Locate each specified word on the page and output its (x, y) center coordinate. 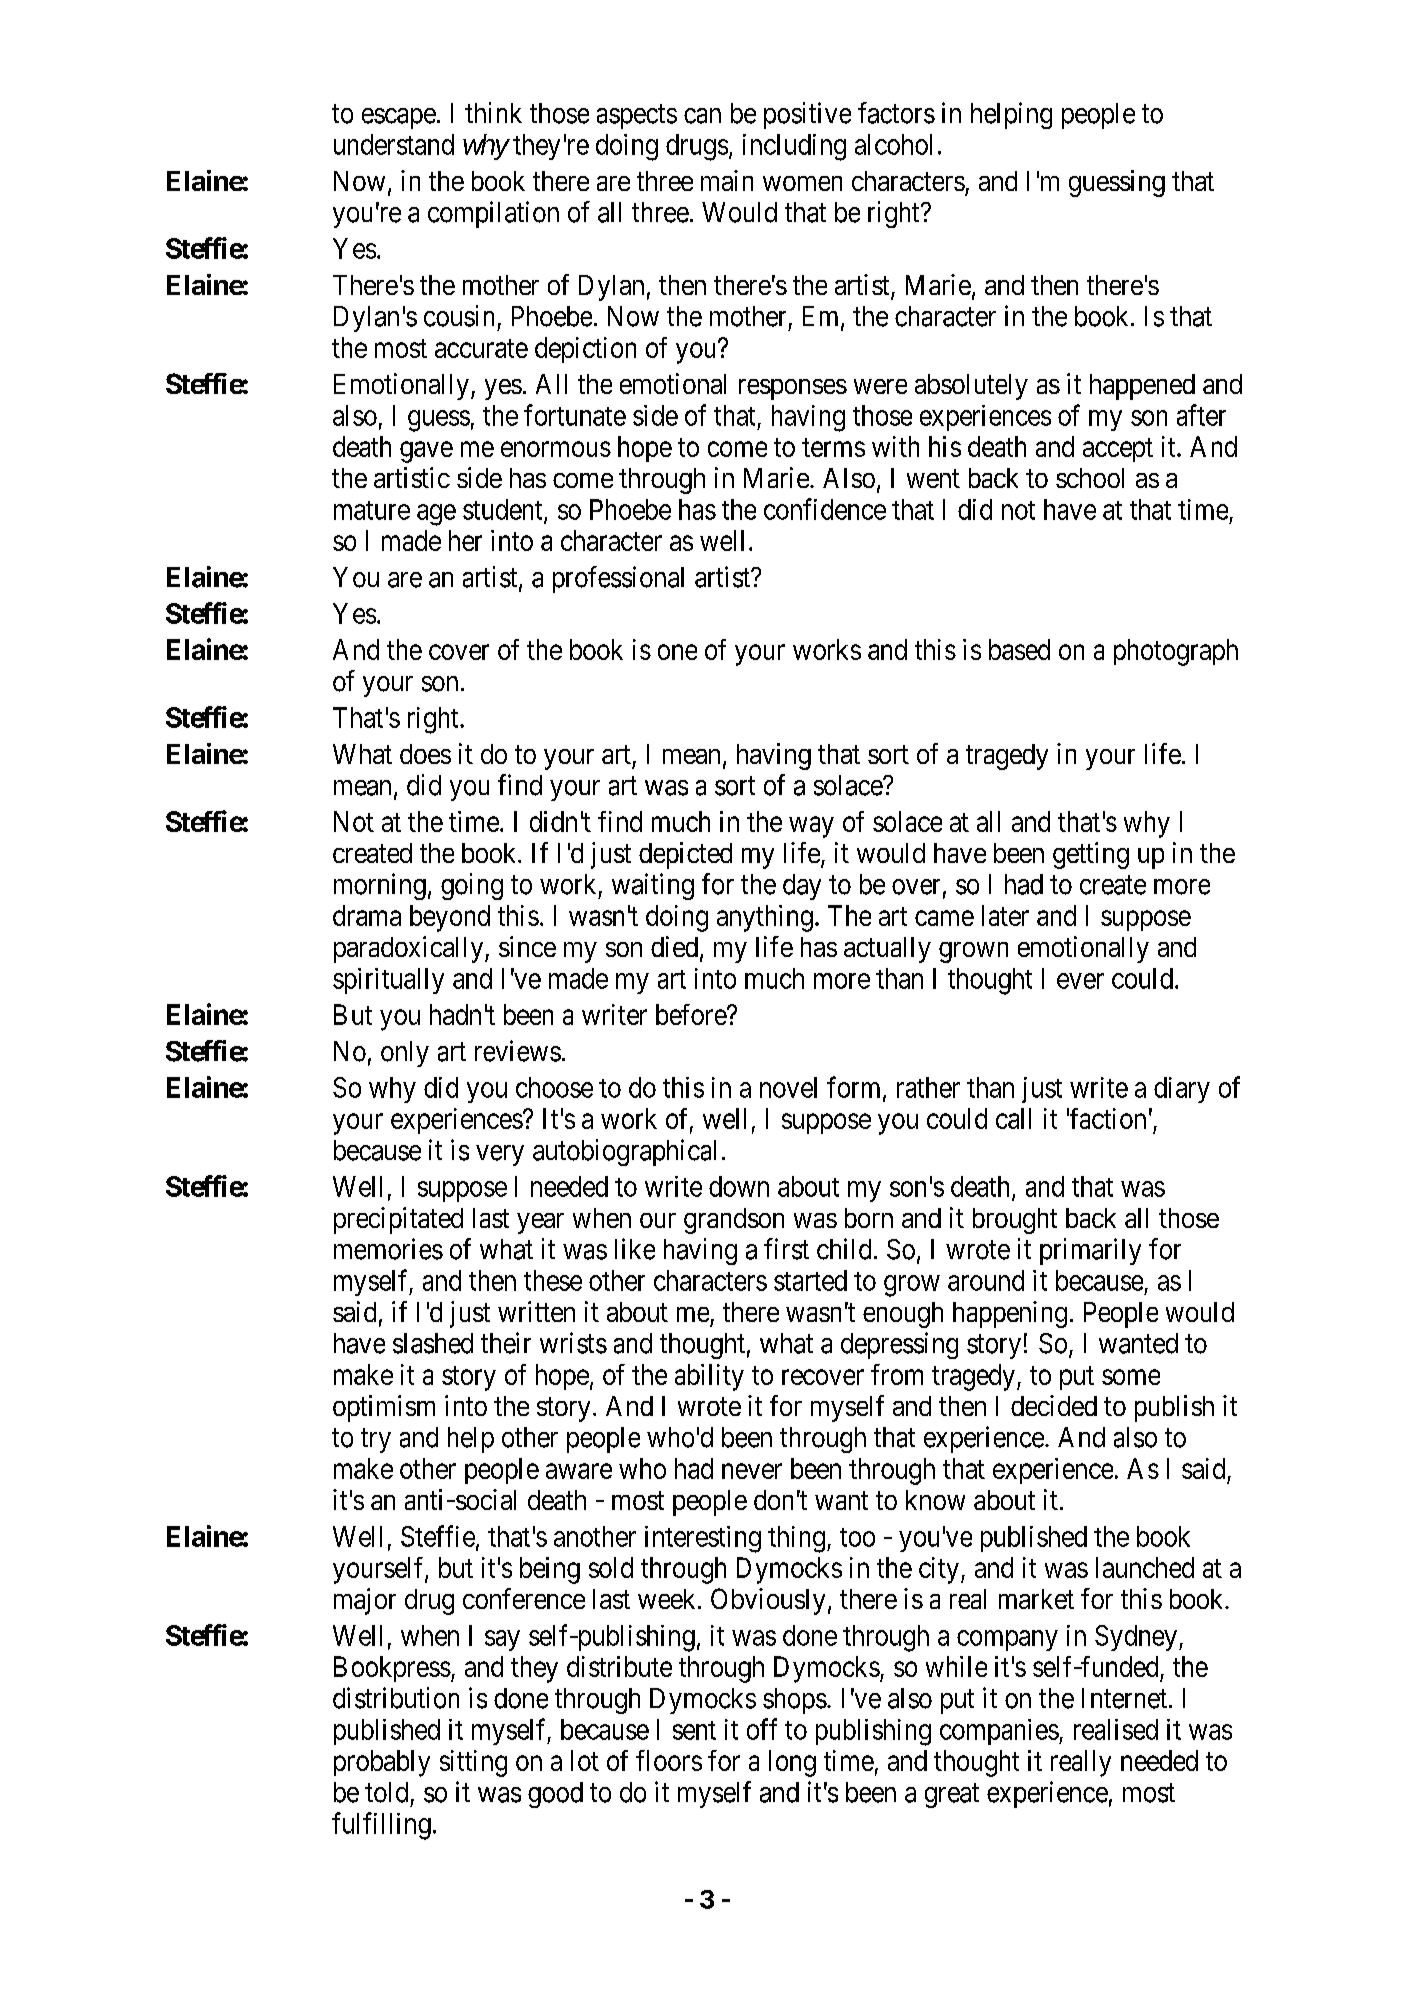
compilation (493, 214)
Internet (1124, 1698)
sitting (473, 1763)
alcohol (893, 144)
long (792, 1763)
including (794, 147)
